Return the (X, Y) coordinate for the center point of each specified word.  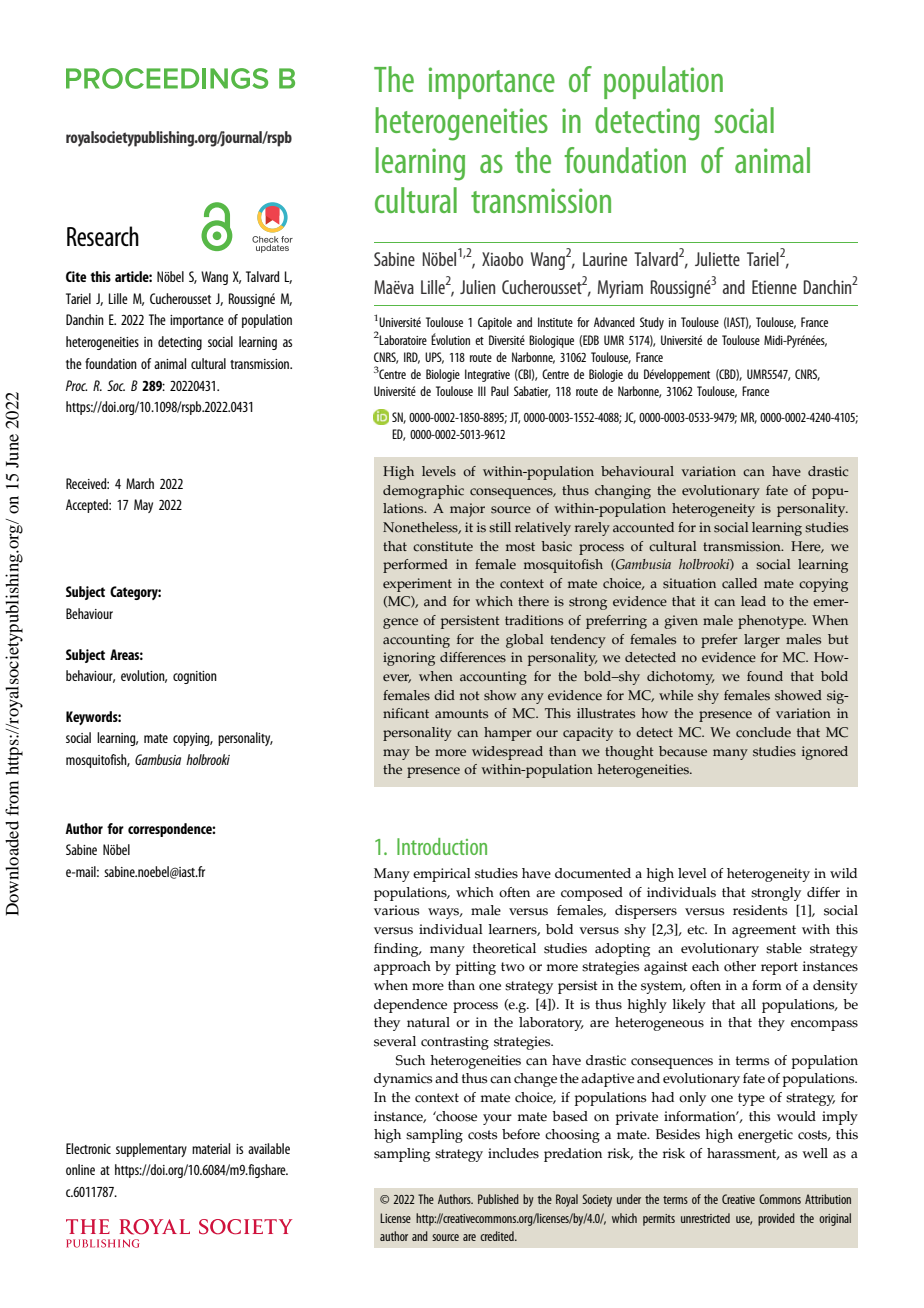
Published (498, 1199)
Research (103, 236)
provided (776, 1219)
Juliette (717, 259)
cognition (195, 677)
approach (402, 968)
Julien (477, 287)
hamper (508, 734)
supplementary (151, 1150)
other (740, 966)
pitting (476, 968)
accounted (643, 527)
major (467, 510)
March (140, 483)
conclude (763, 732)
